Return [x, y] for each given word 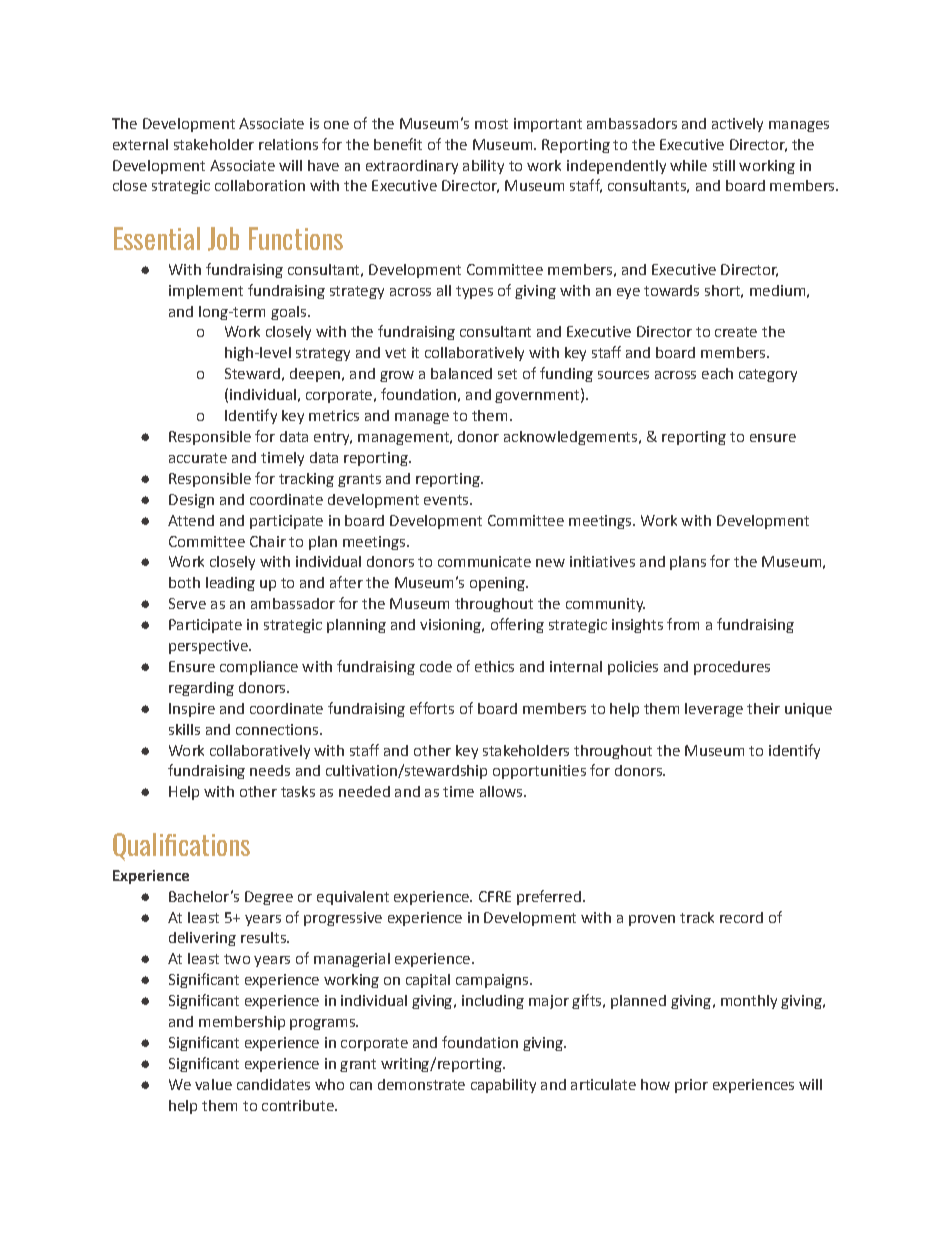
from [683, 624]
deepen [316, 375]
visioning [451, 626]
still [724, 165]
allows [501, 791]
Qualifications [181, 847]
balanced [461, 373]
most [491, 124]
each [717, 373]
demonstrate [421, 1084]
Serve [187, 603]
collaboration [260, 185]
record [741, 917]
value [213, 1084]
